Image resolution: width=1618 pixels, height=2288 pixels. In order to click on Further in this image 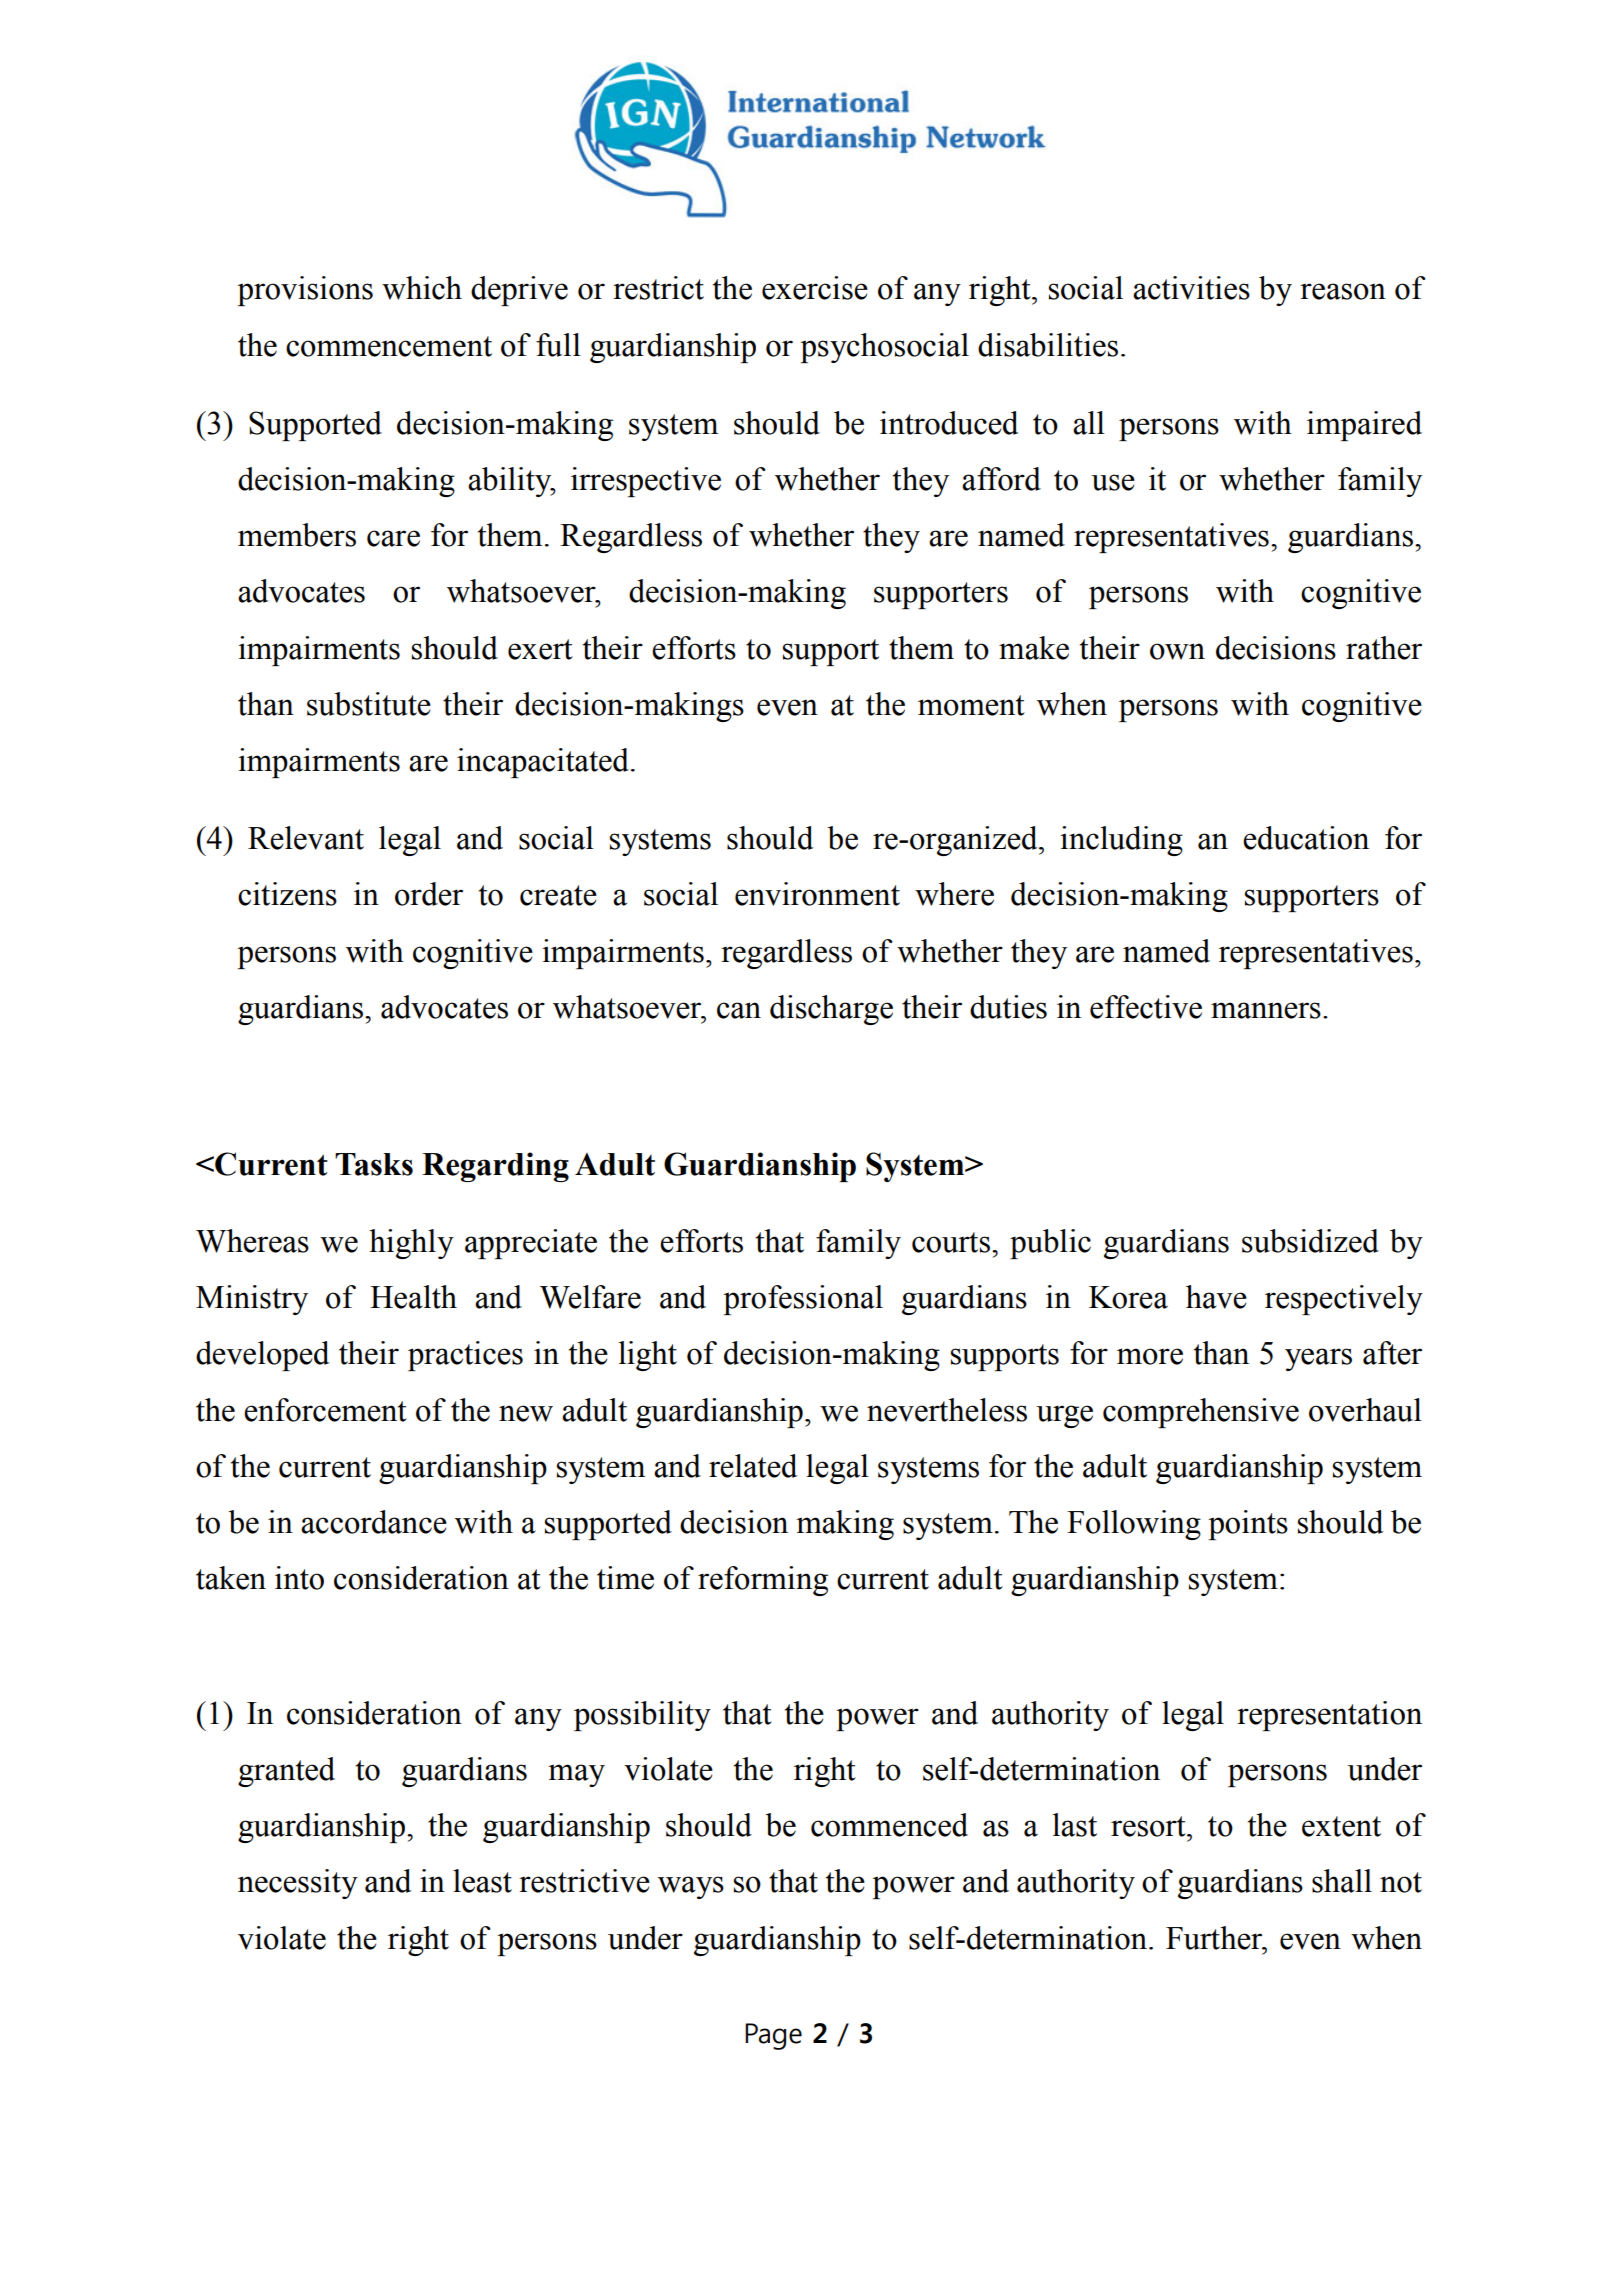, I will do `click(1215, 1938)`.
